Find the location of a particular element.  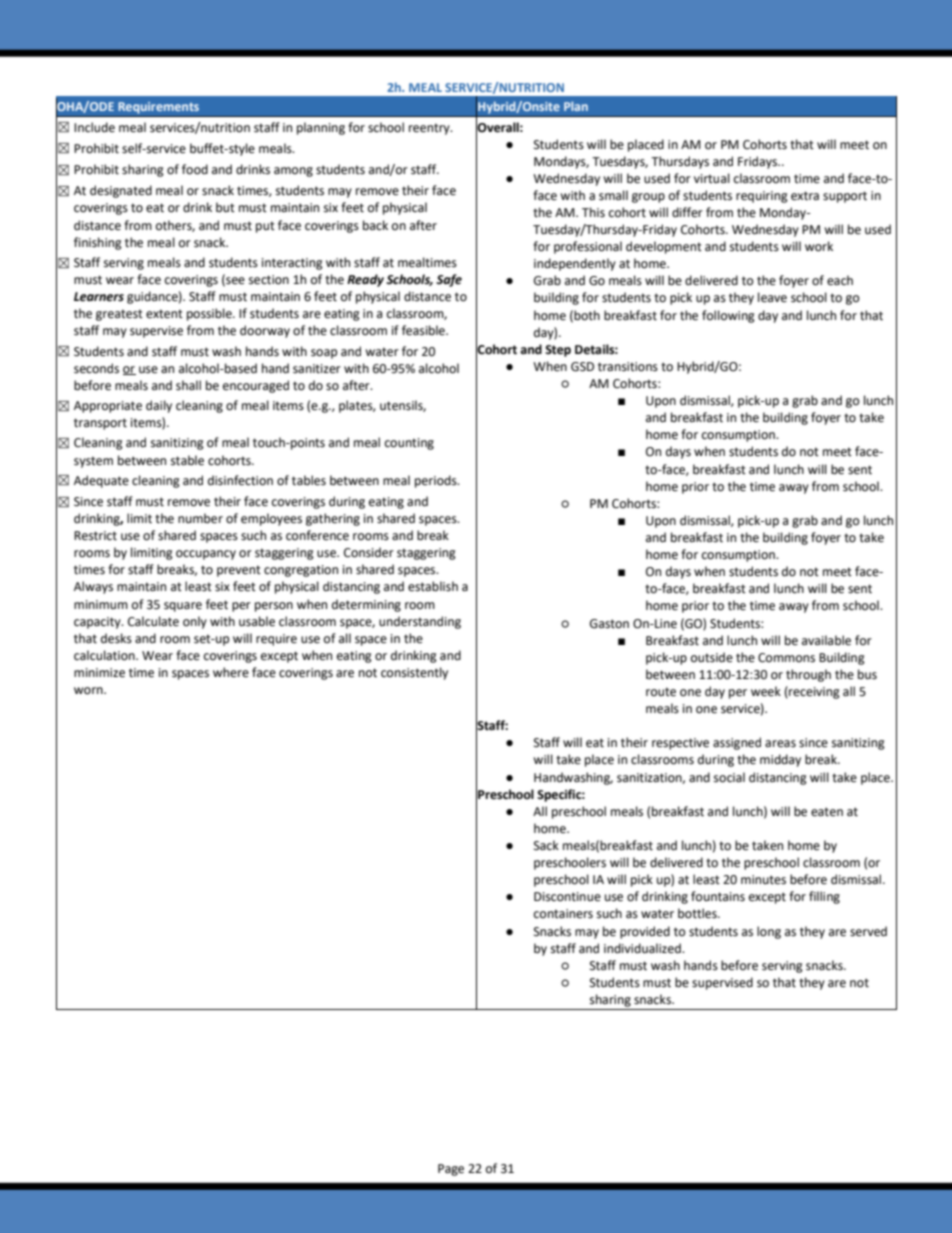

Page is located at coordinates (451, 1170).
